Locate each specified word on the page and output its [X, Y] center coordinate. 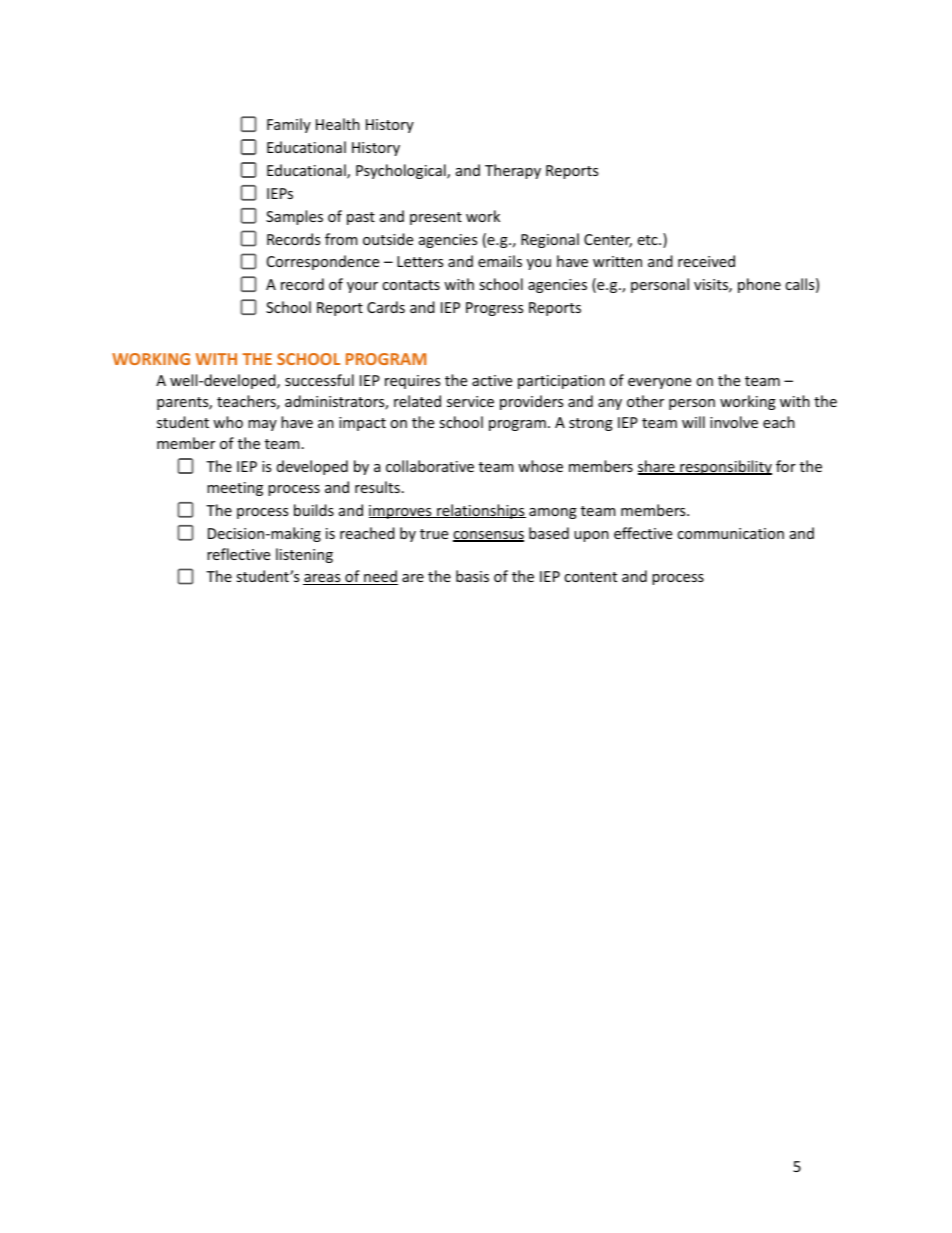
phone [759, 285]
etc [648, 240]
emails [500, 261]
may [262, 425]
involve [734, 422]
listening [304, 555]
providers [531, 402]
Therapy [513, 171]
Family [289, 125]
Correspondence [323, 262]
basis [472, 576]
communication [730, 533]
